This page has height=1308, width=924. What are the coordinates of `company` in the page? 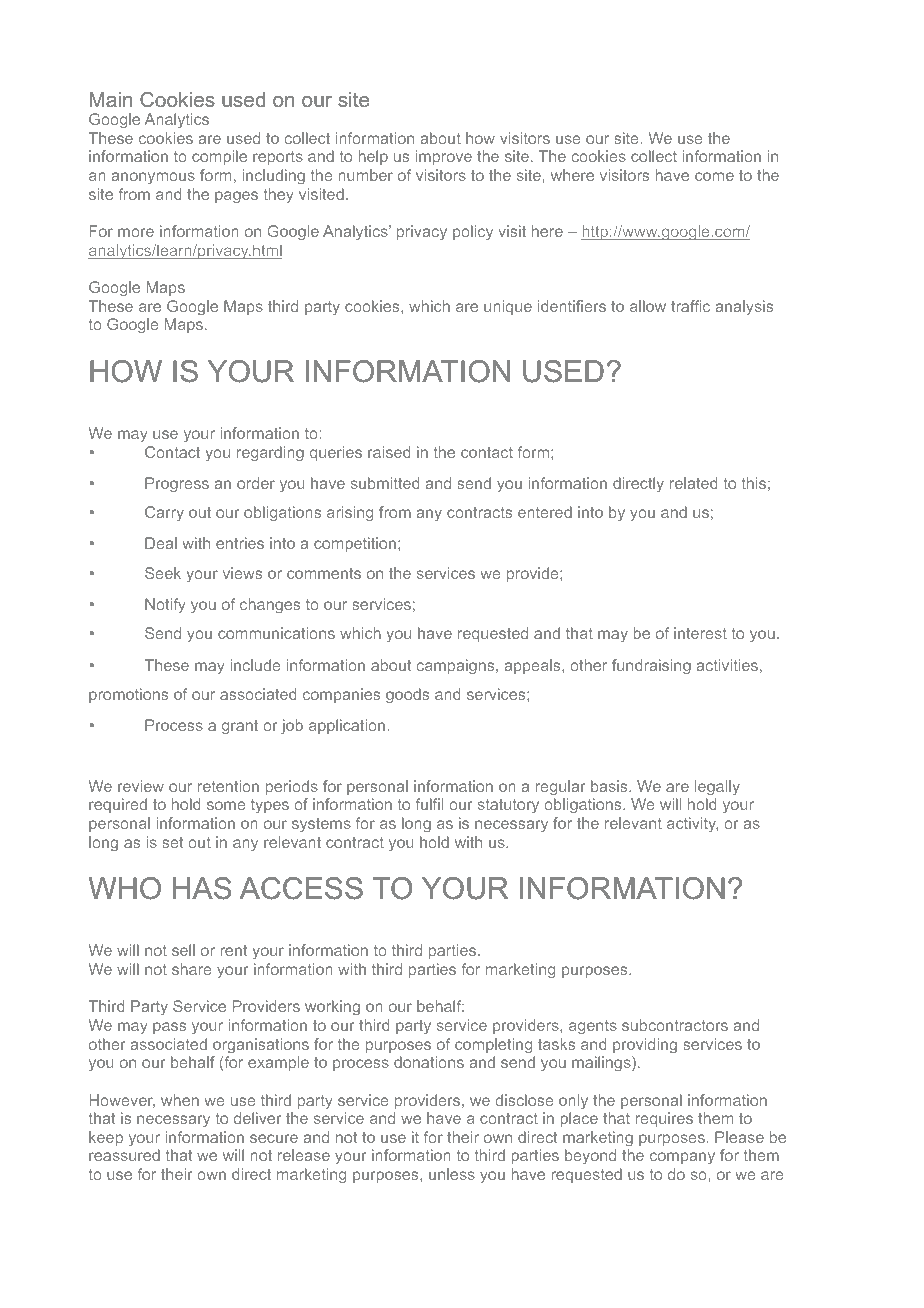 It's located at (682, 1158).
